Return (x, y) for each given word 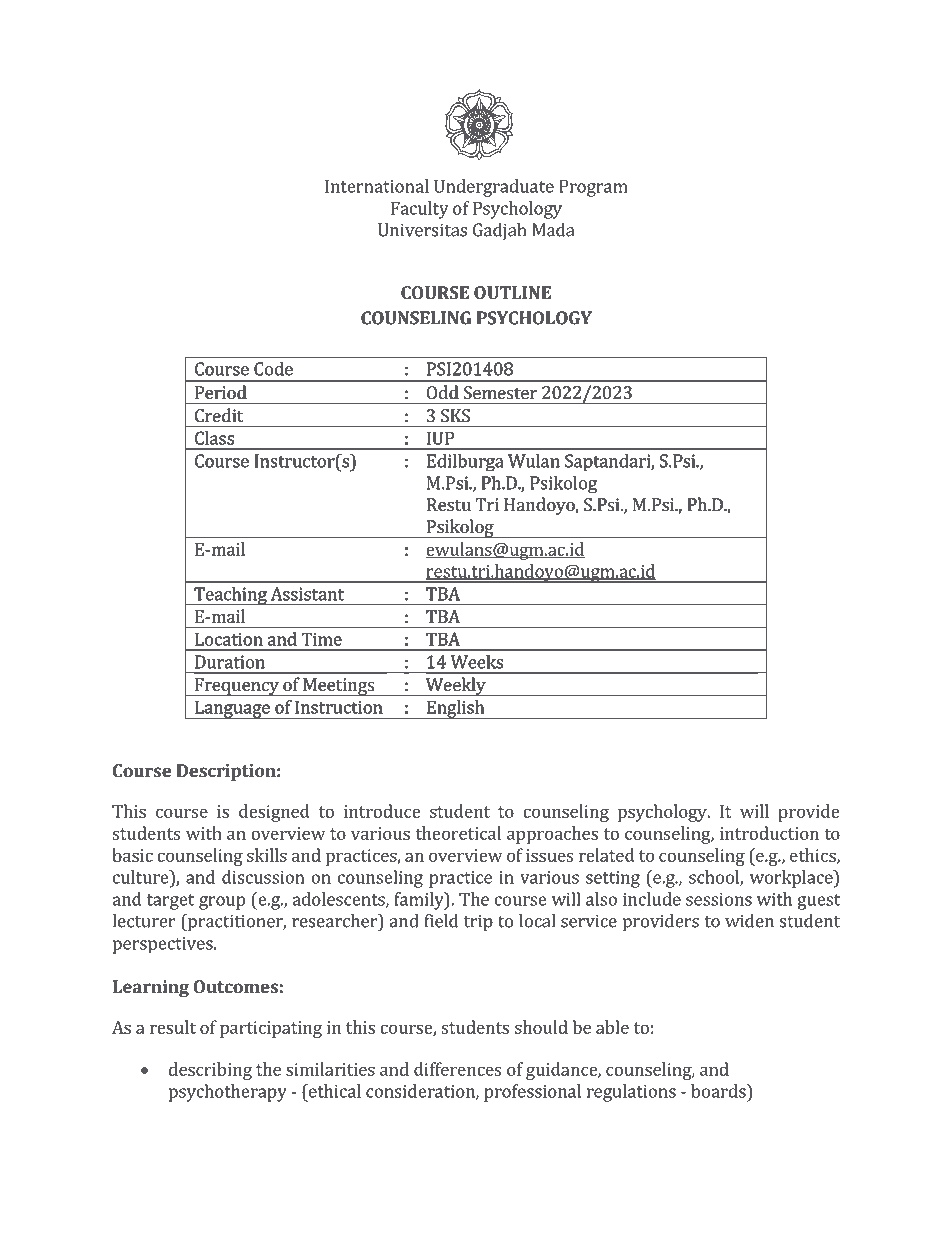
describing (210, 1071)
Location (229, 639)
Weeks (477, 662)
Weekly (456, 686)
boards (719, 1091)
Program (593, 188)
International (377, 186)
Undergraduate (494, 188)
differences (457, 1069)
